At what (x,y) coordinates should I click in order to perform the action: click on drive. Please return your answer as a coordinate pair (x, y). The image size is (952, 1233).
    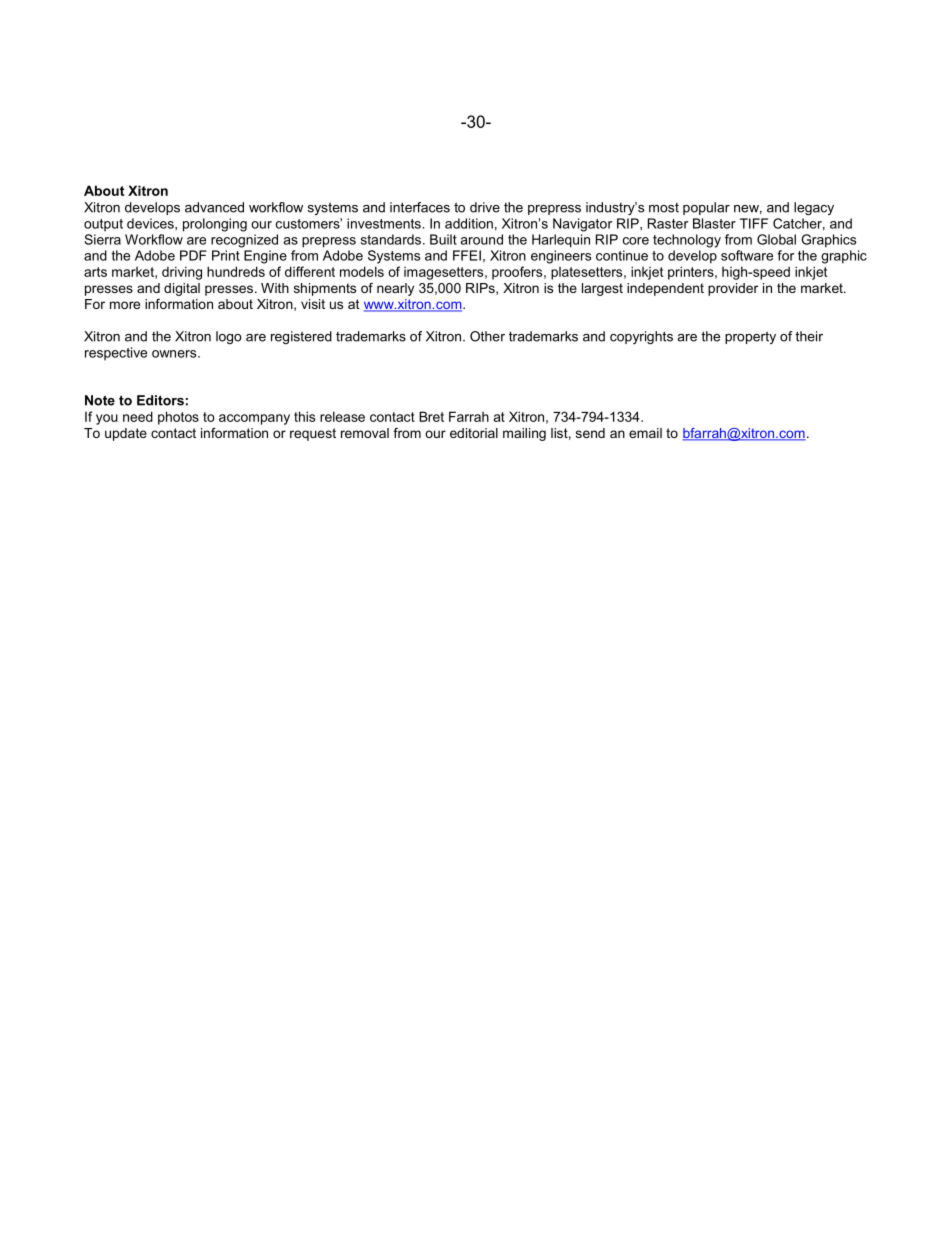
    Looking at the image, I should click on (485, 207).
